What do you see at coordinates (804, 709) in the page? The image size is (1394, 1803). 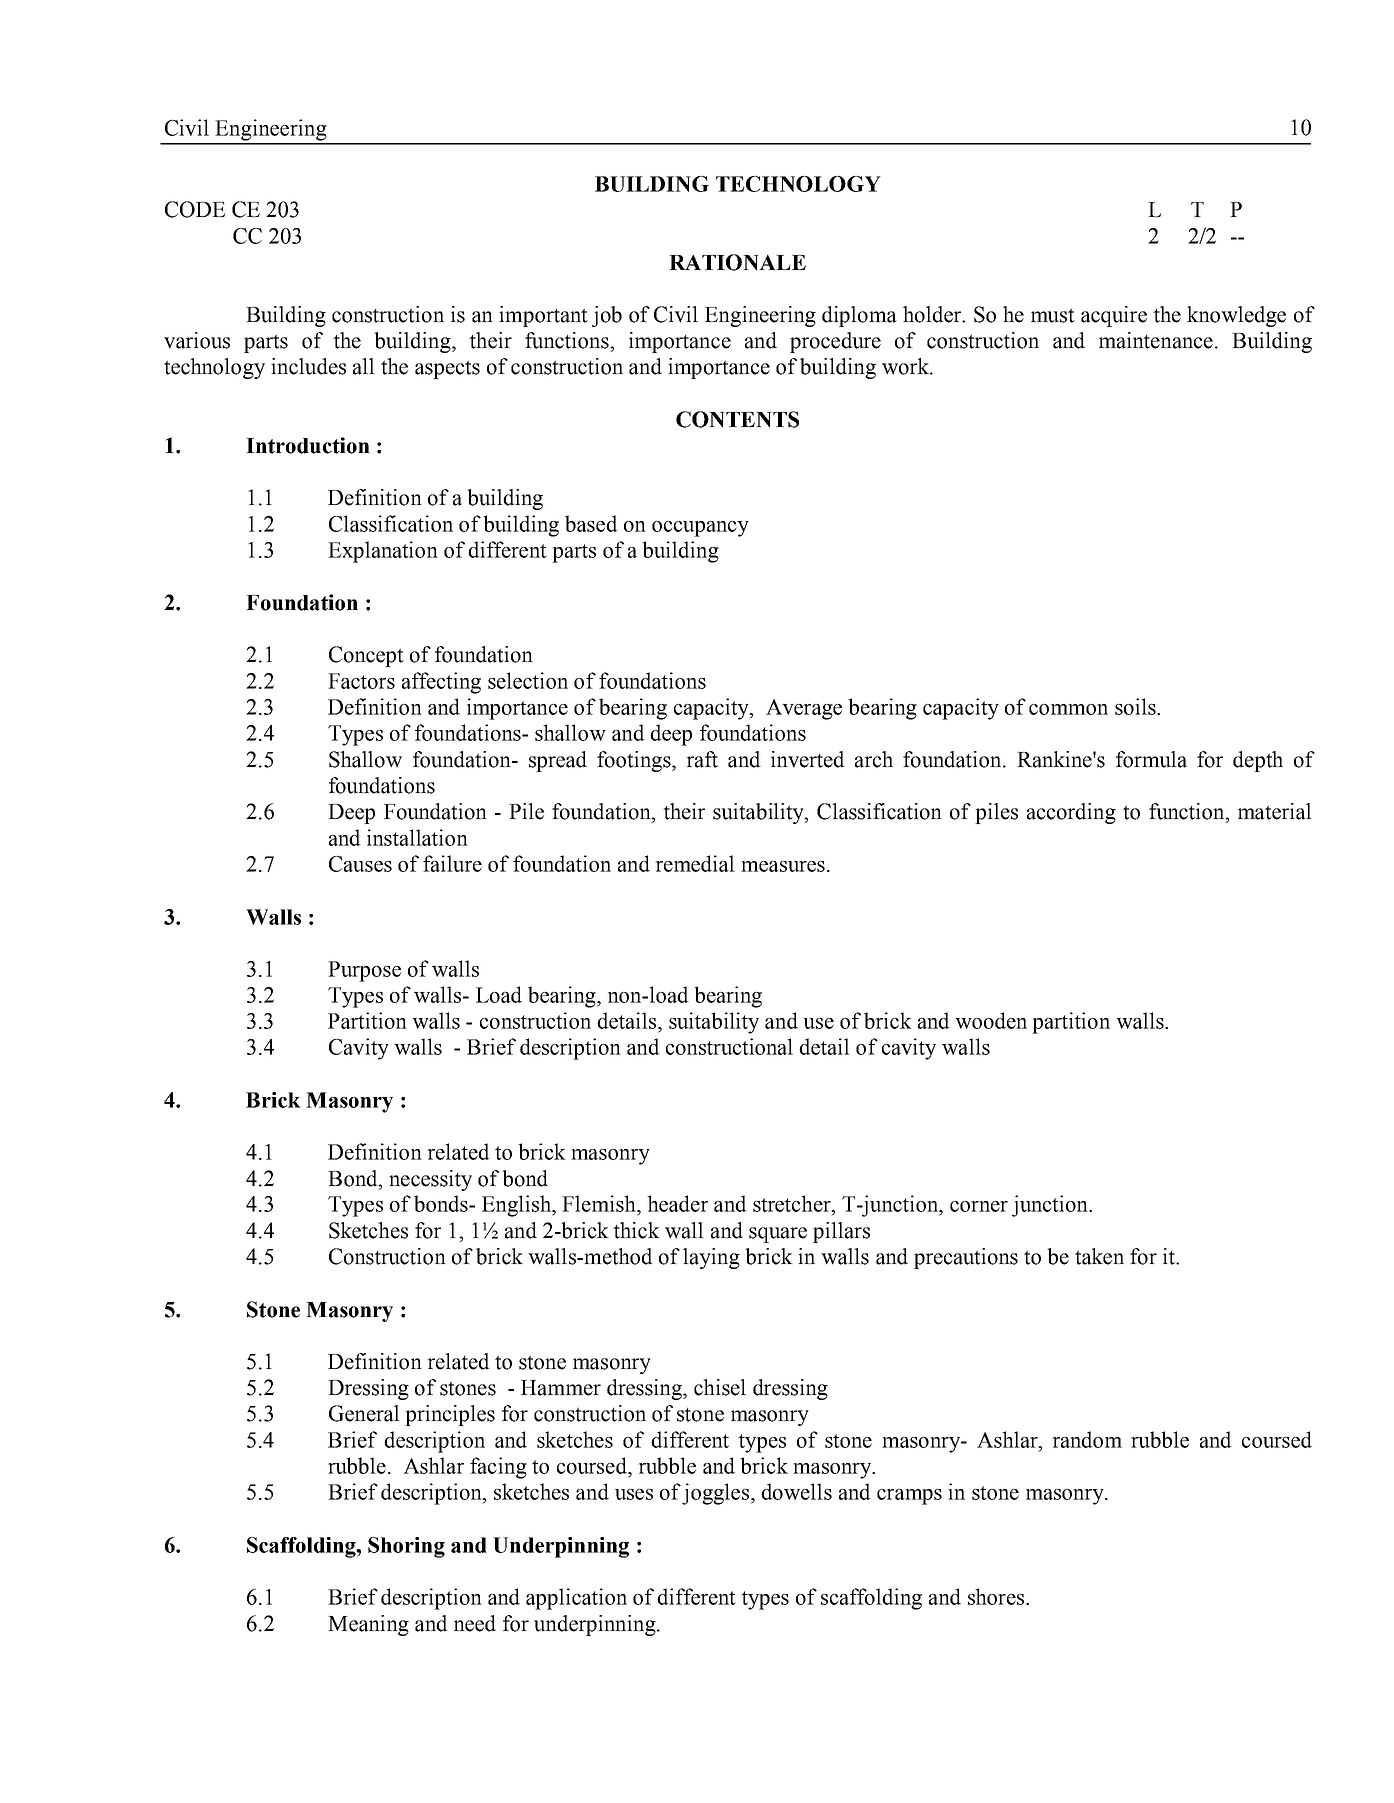 I see `Average` at bounding box center [804, 709].
